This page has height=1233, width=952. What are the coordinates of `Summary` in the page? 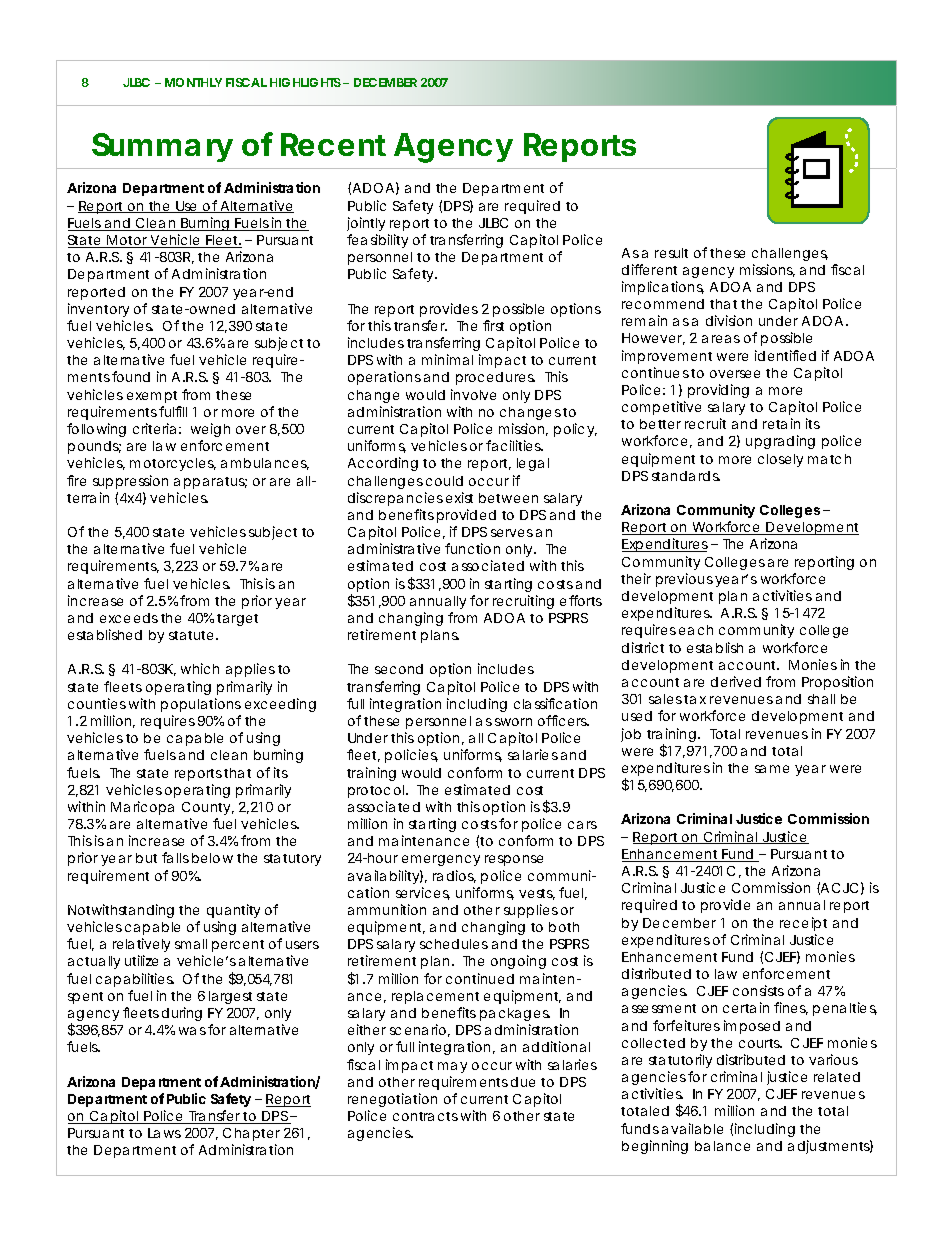 It's located at (162, 147).
